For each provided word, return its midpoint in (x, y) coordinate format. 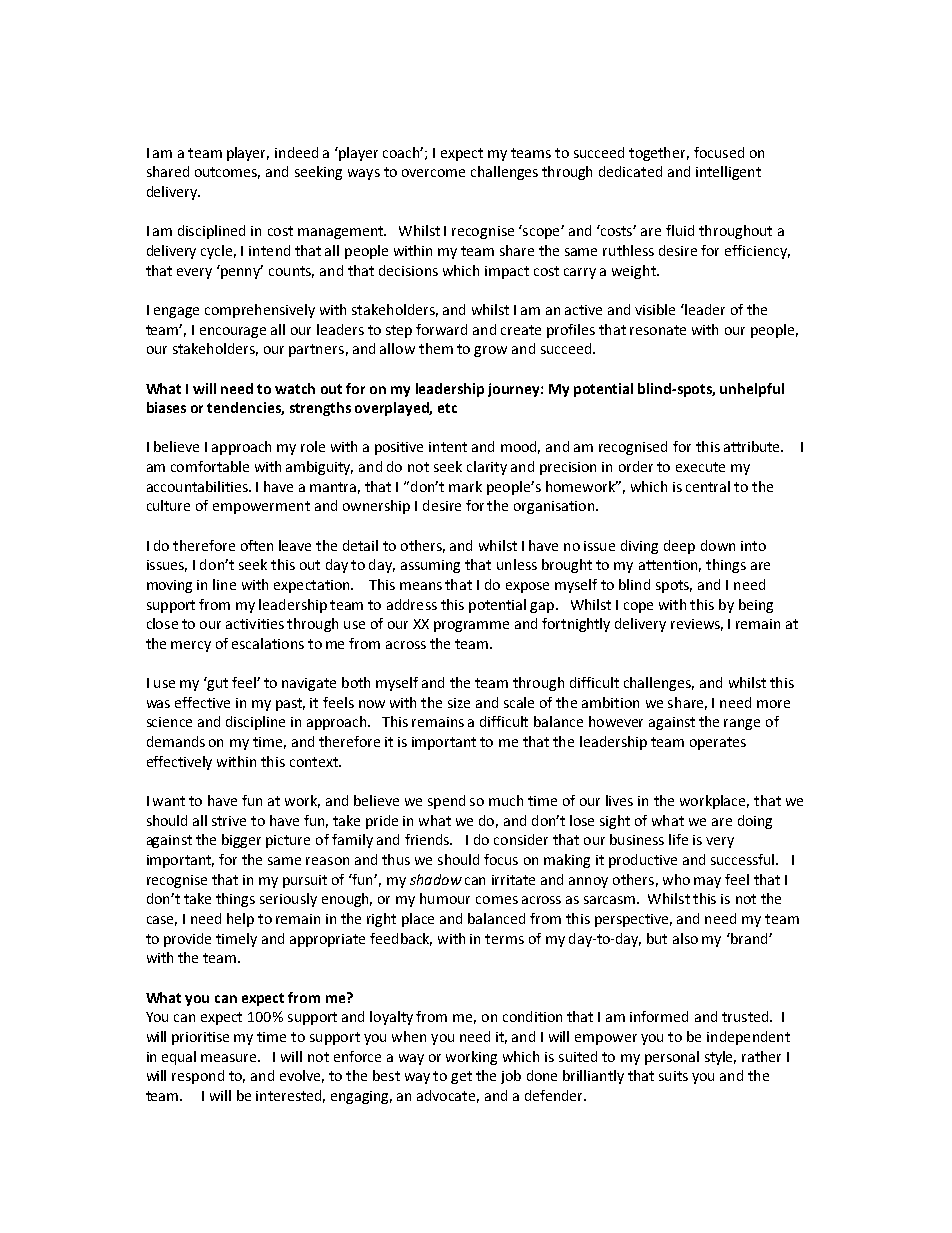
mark (465, 486)
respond (198, 1077)
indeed (296, 152)
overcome (433, 173)
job (511, 1077)
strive (229, 821)
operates (718, 743)
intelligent (728, 173)
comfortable (210, 466)
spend (446, 802)
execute (700, 467)
